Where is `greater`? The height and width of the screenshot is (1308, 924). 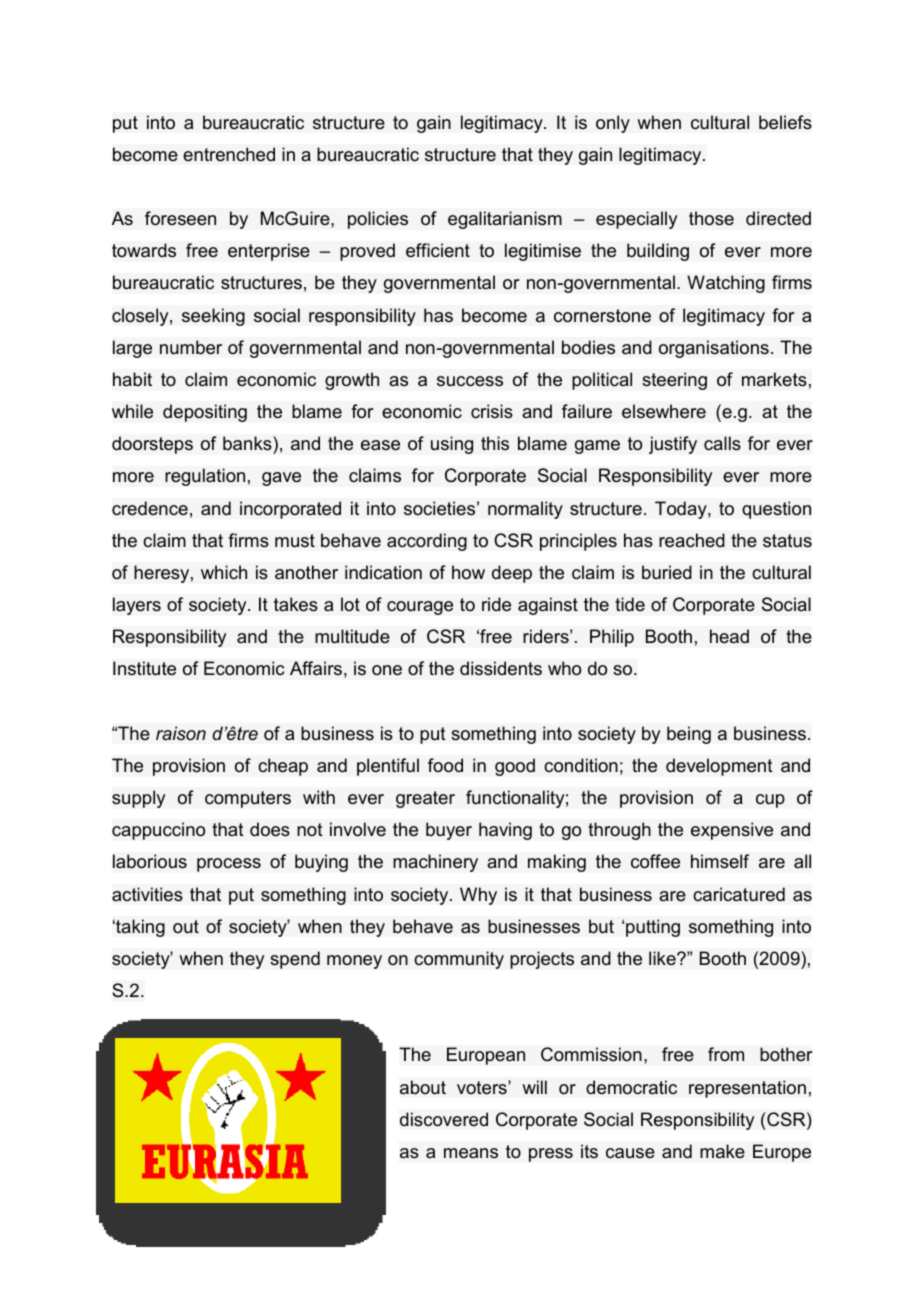 greater is located at coordinates (425, 799).
